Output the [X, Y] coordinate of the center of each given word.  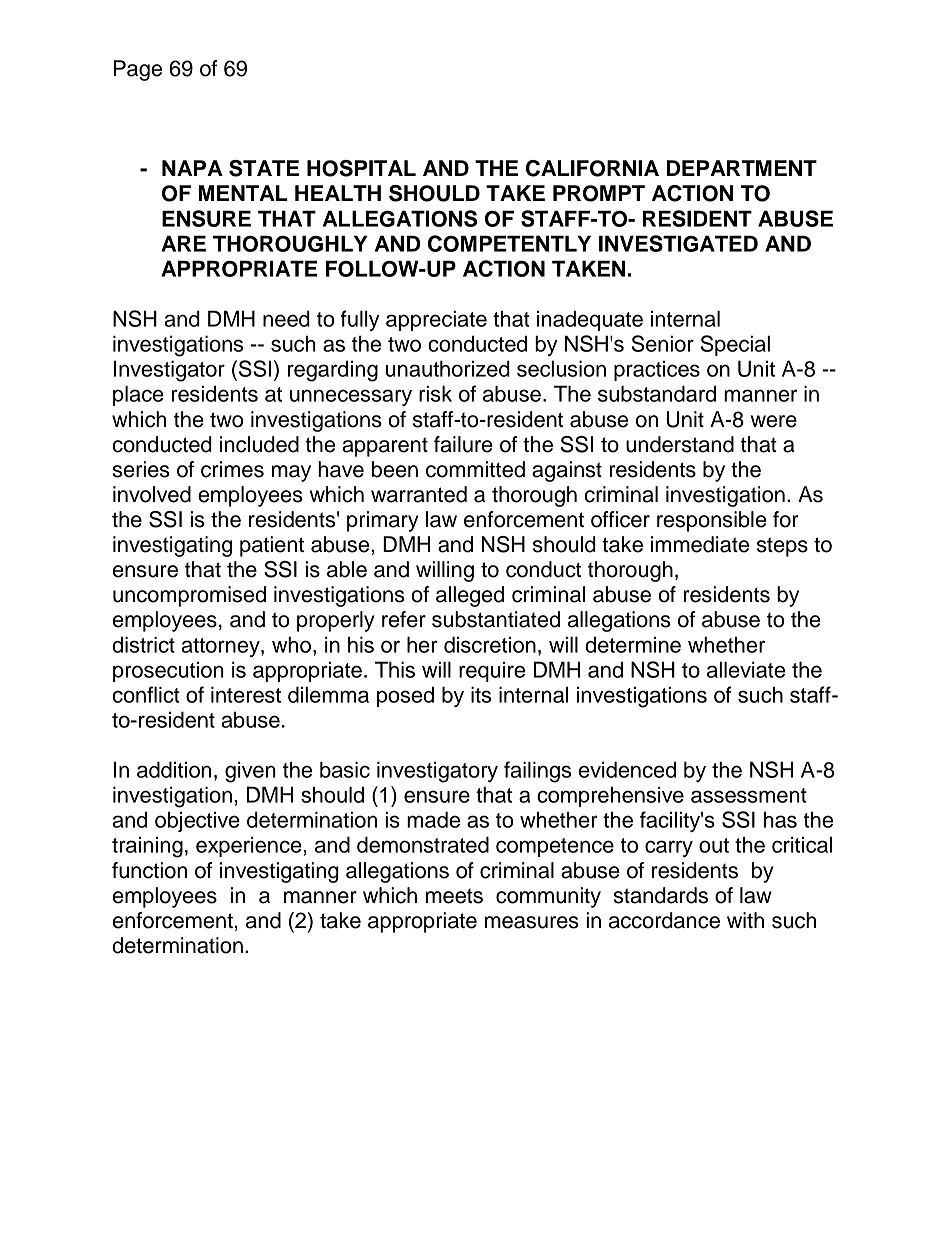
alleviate [746, 669]
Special [735, 345]
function [149, 870]
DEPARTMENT [741, 168]
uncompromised [189, 596]
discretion [490, 644]
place [138, 395]
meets [454, 896]
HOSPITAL [361, 168]
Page [138, 70]
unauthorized [448, 368]
